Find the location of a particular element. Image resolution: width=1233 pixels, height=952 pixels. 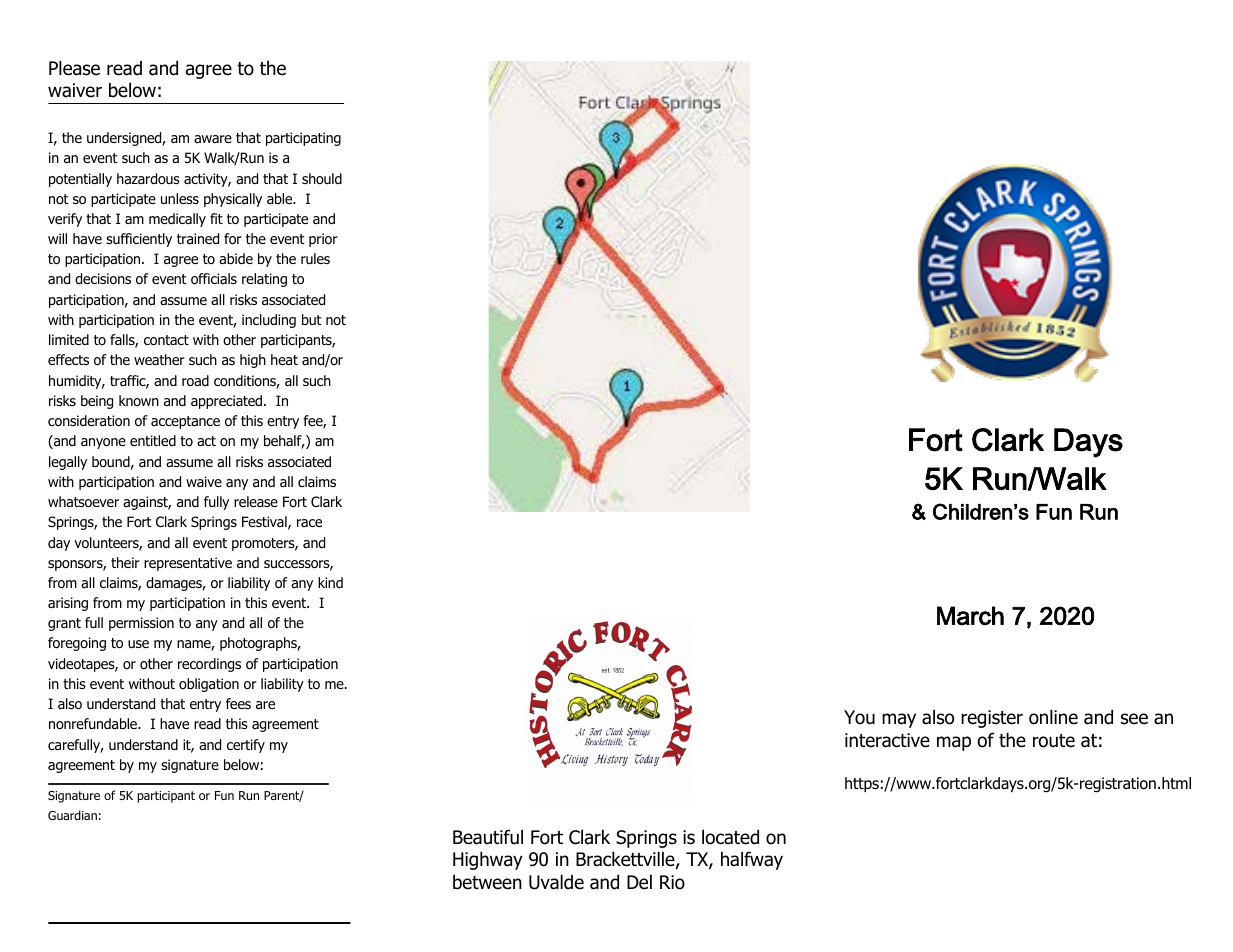

race is located at coordinates (309, 523).
